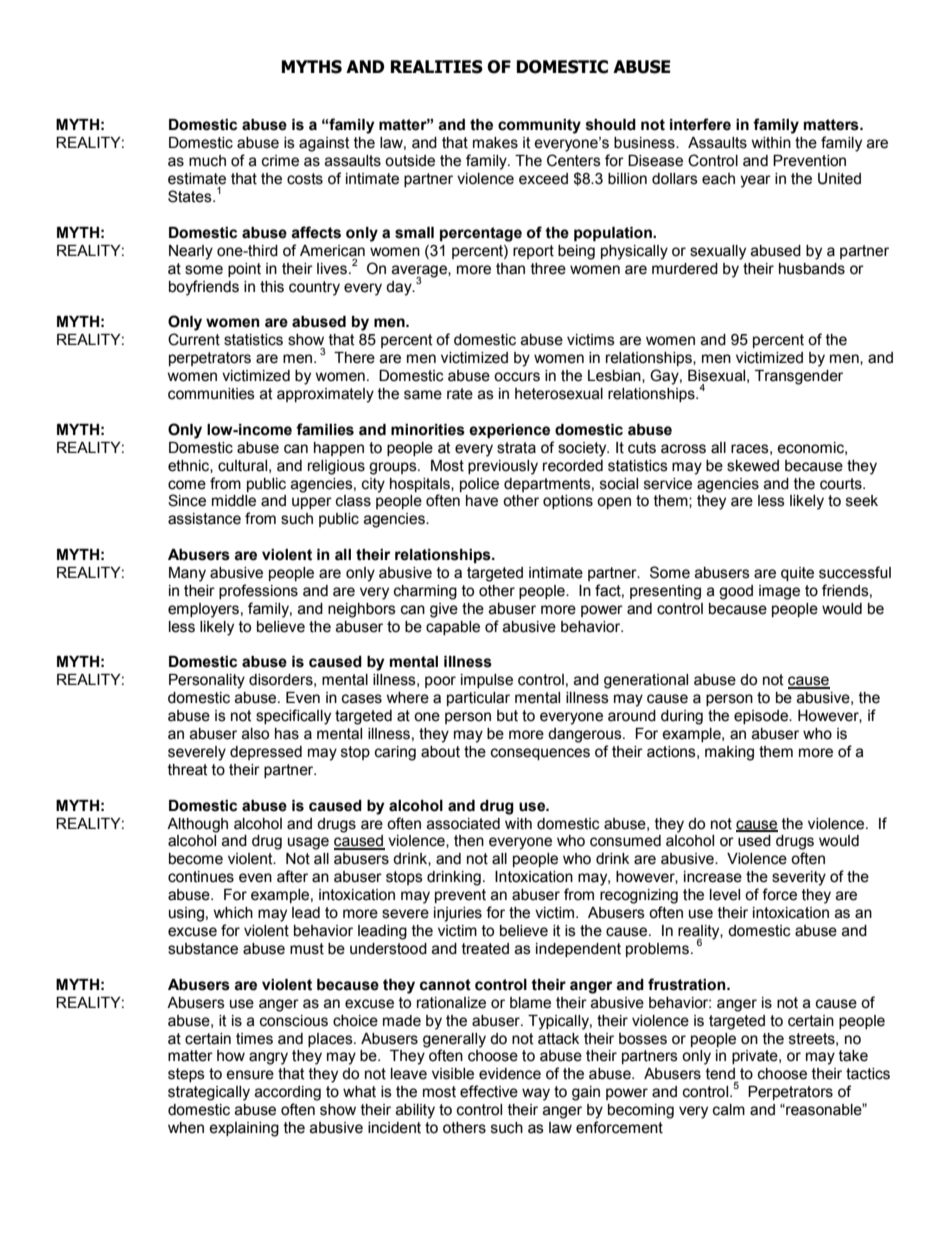 This page has width=952, height=1233. I want to click on image, so click(779, 592).
